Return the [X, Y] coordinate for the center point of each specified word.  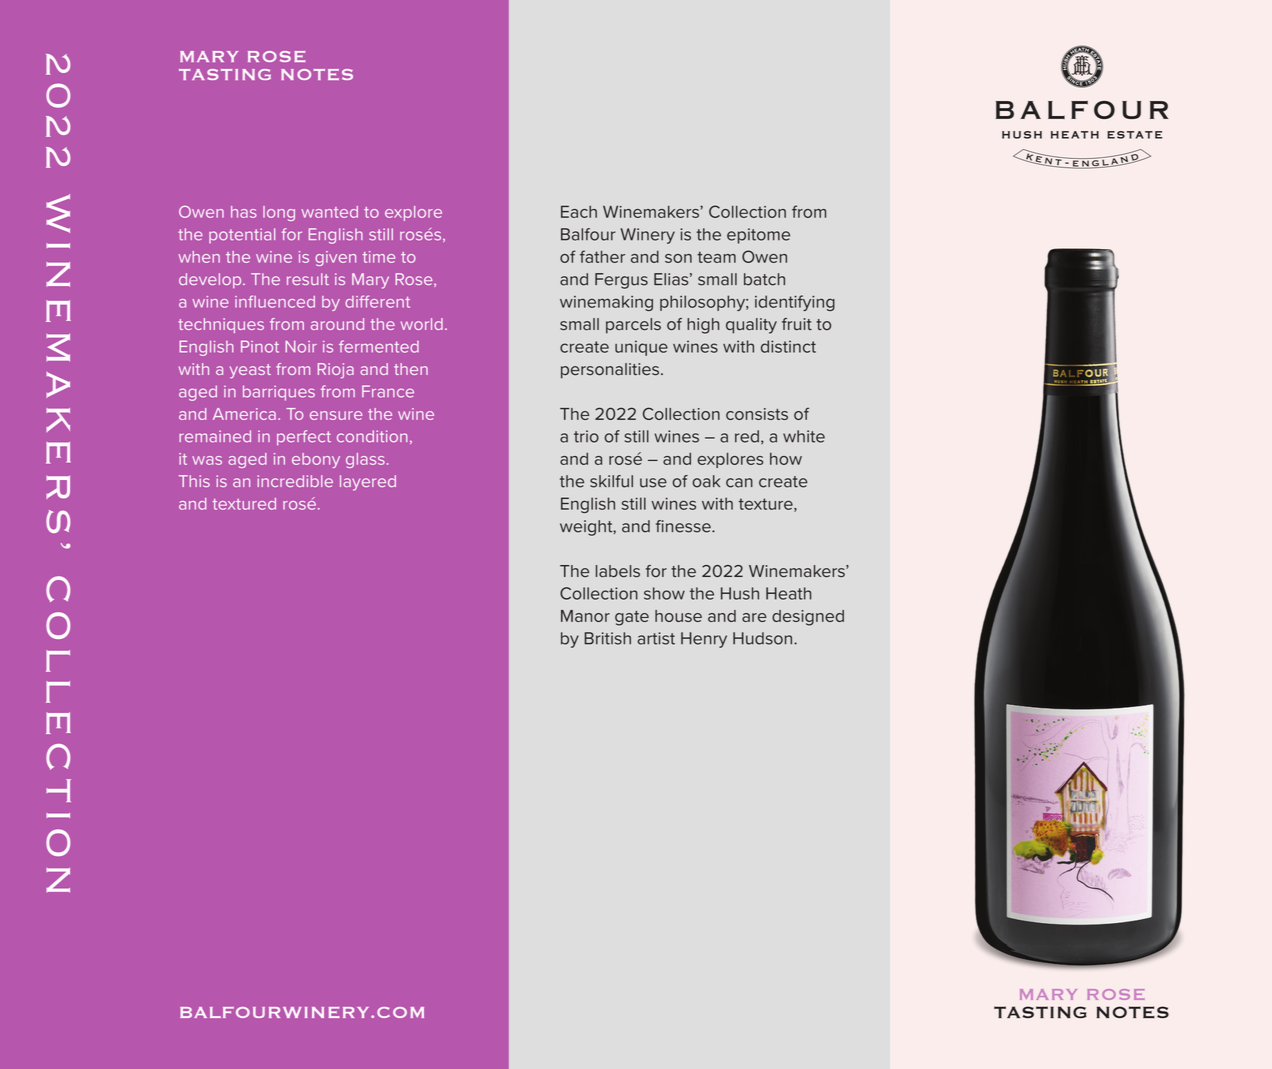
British [607, 638]
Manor [585, 616]
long [279, 213]
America [244, 414]
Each [579, 211]
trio [586, 436]
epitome [758, 236]
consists [757, 414]
